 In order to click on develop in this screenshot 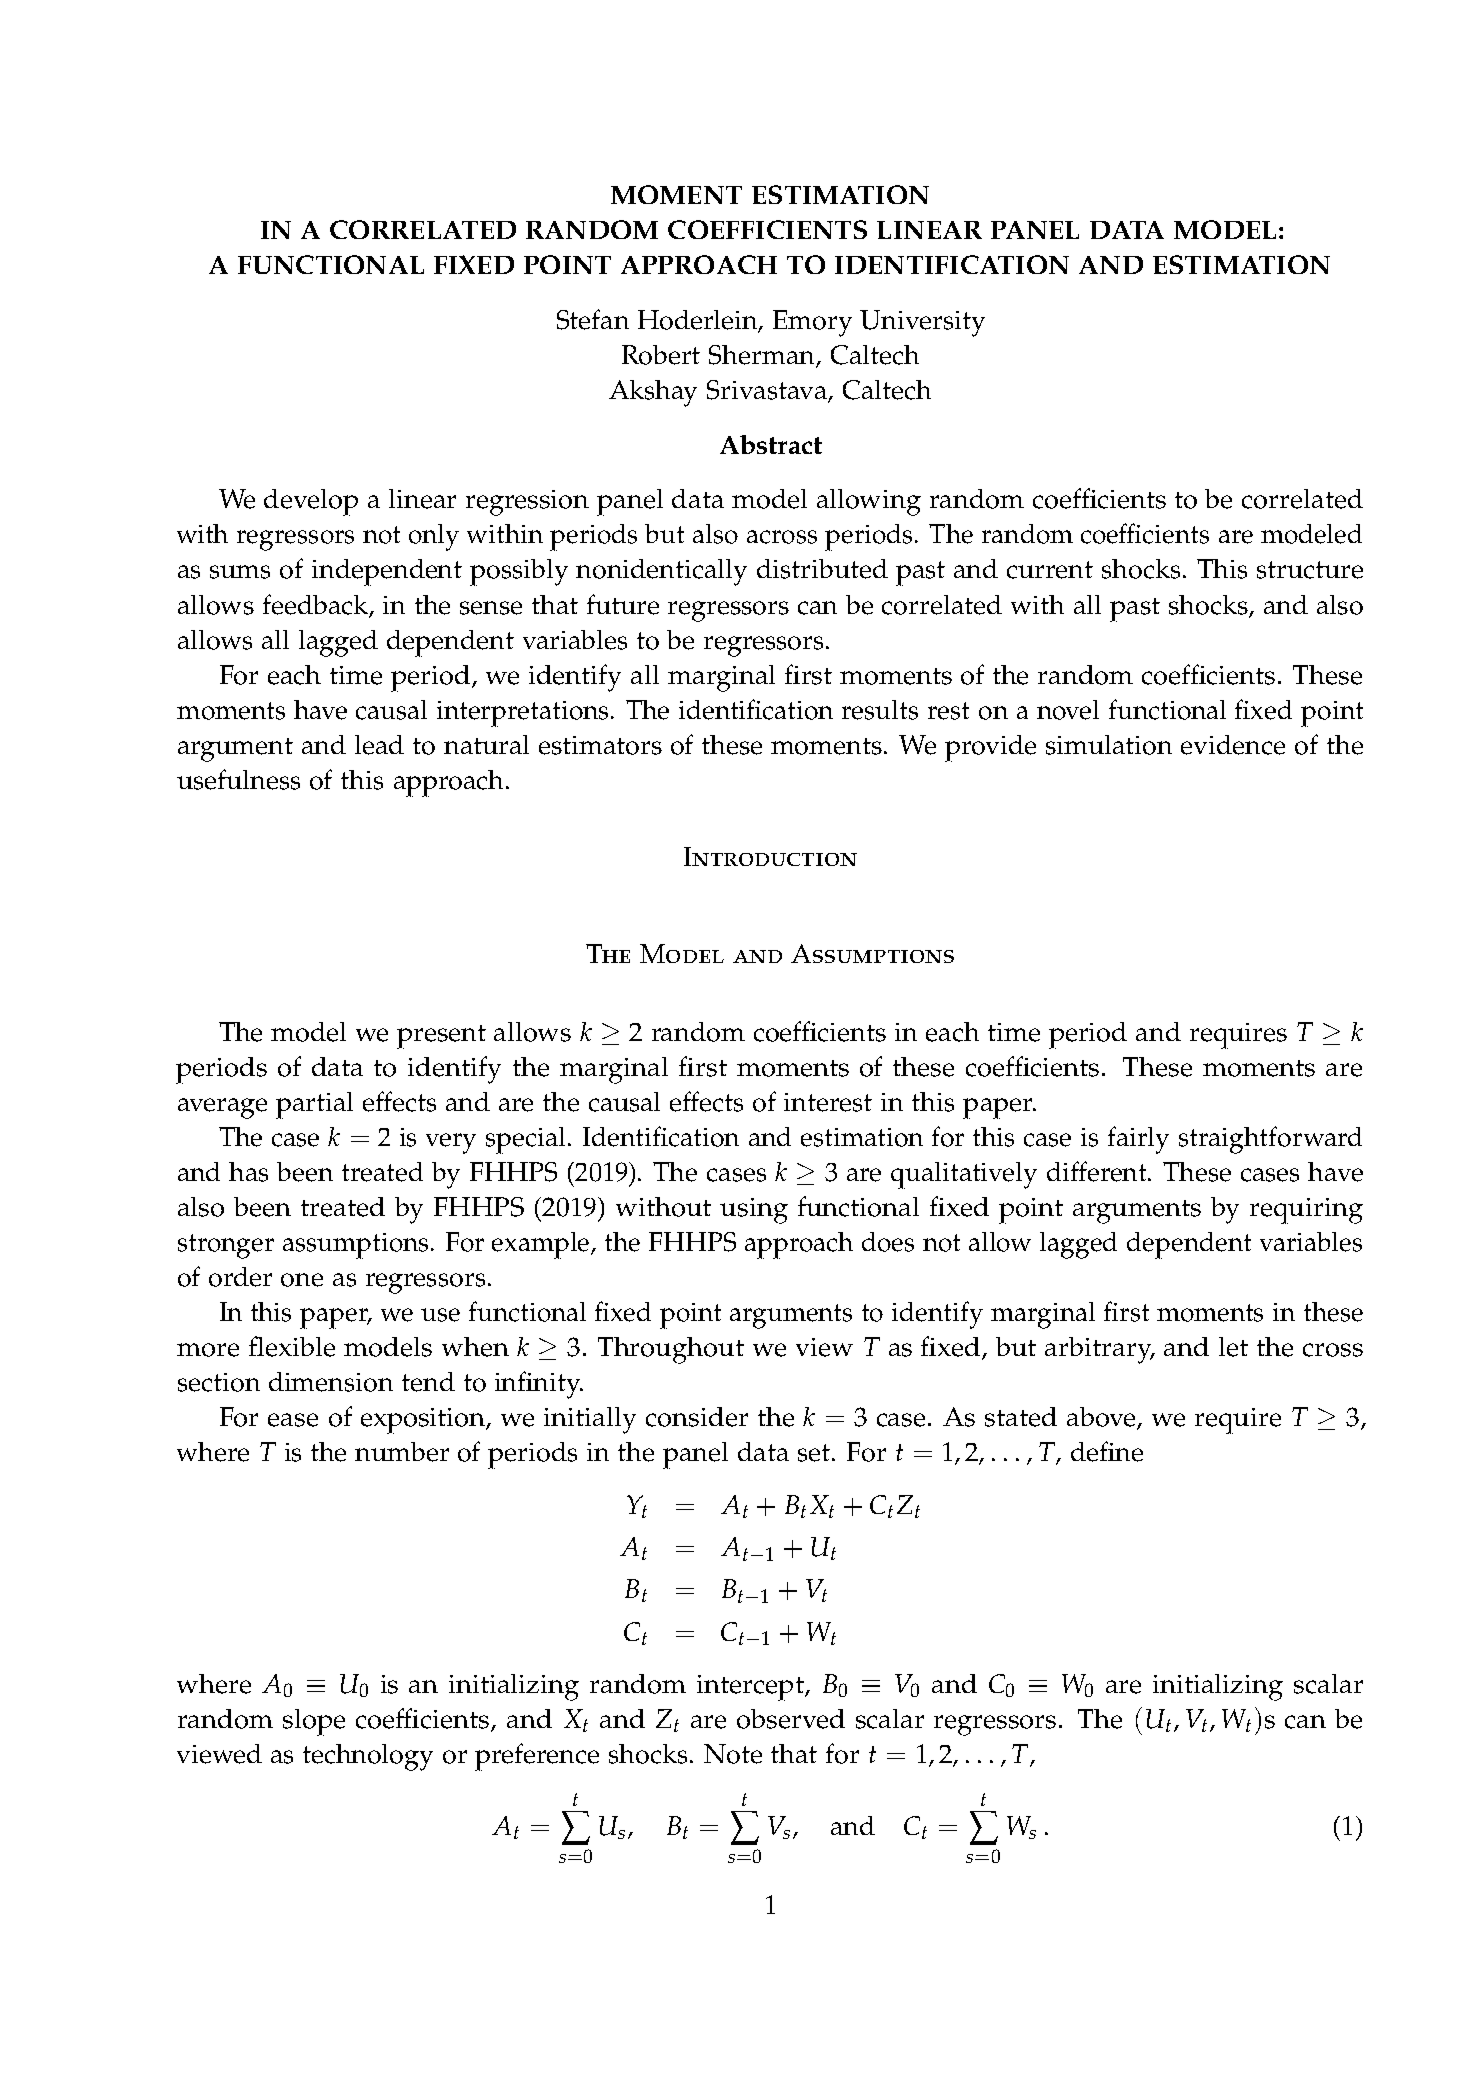, I will do `click(311, 502)`.
